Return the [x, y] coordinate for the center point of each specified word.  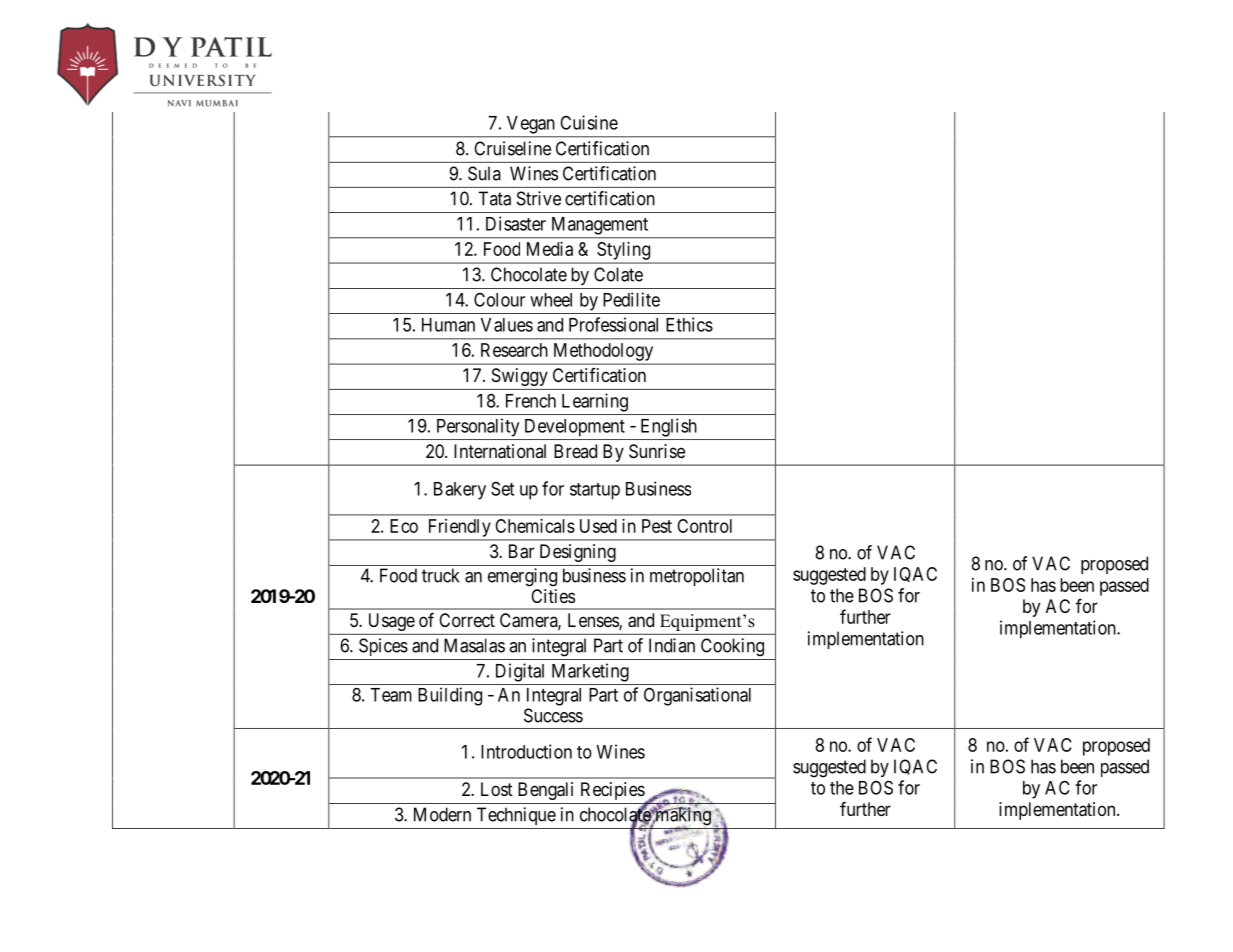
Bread [575, 451]
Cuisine [589, 122]
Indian [672, 645]
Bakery [460, 491]
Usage [392, 622]
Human [448, 325]
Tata [494, 198]
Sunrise [657, 451]
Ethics [689, 324]
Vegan [530, 125]
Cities [553, 596]
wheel [551, 300]
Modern [442, 814]
